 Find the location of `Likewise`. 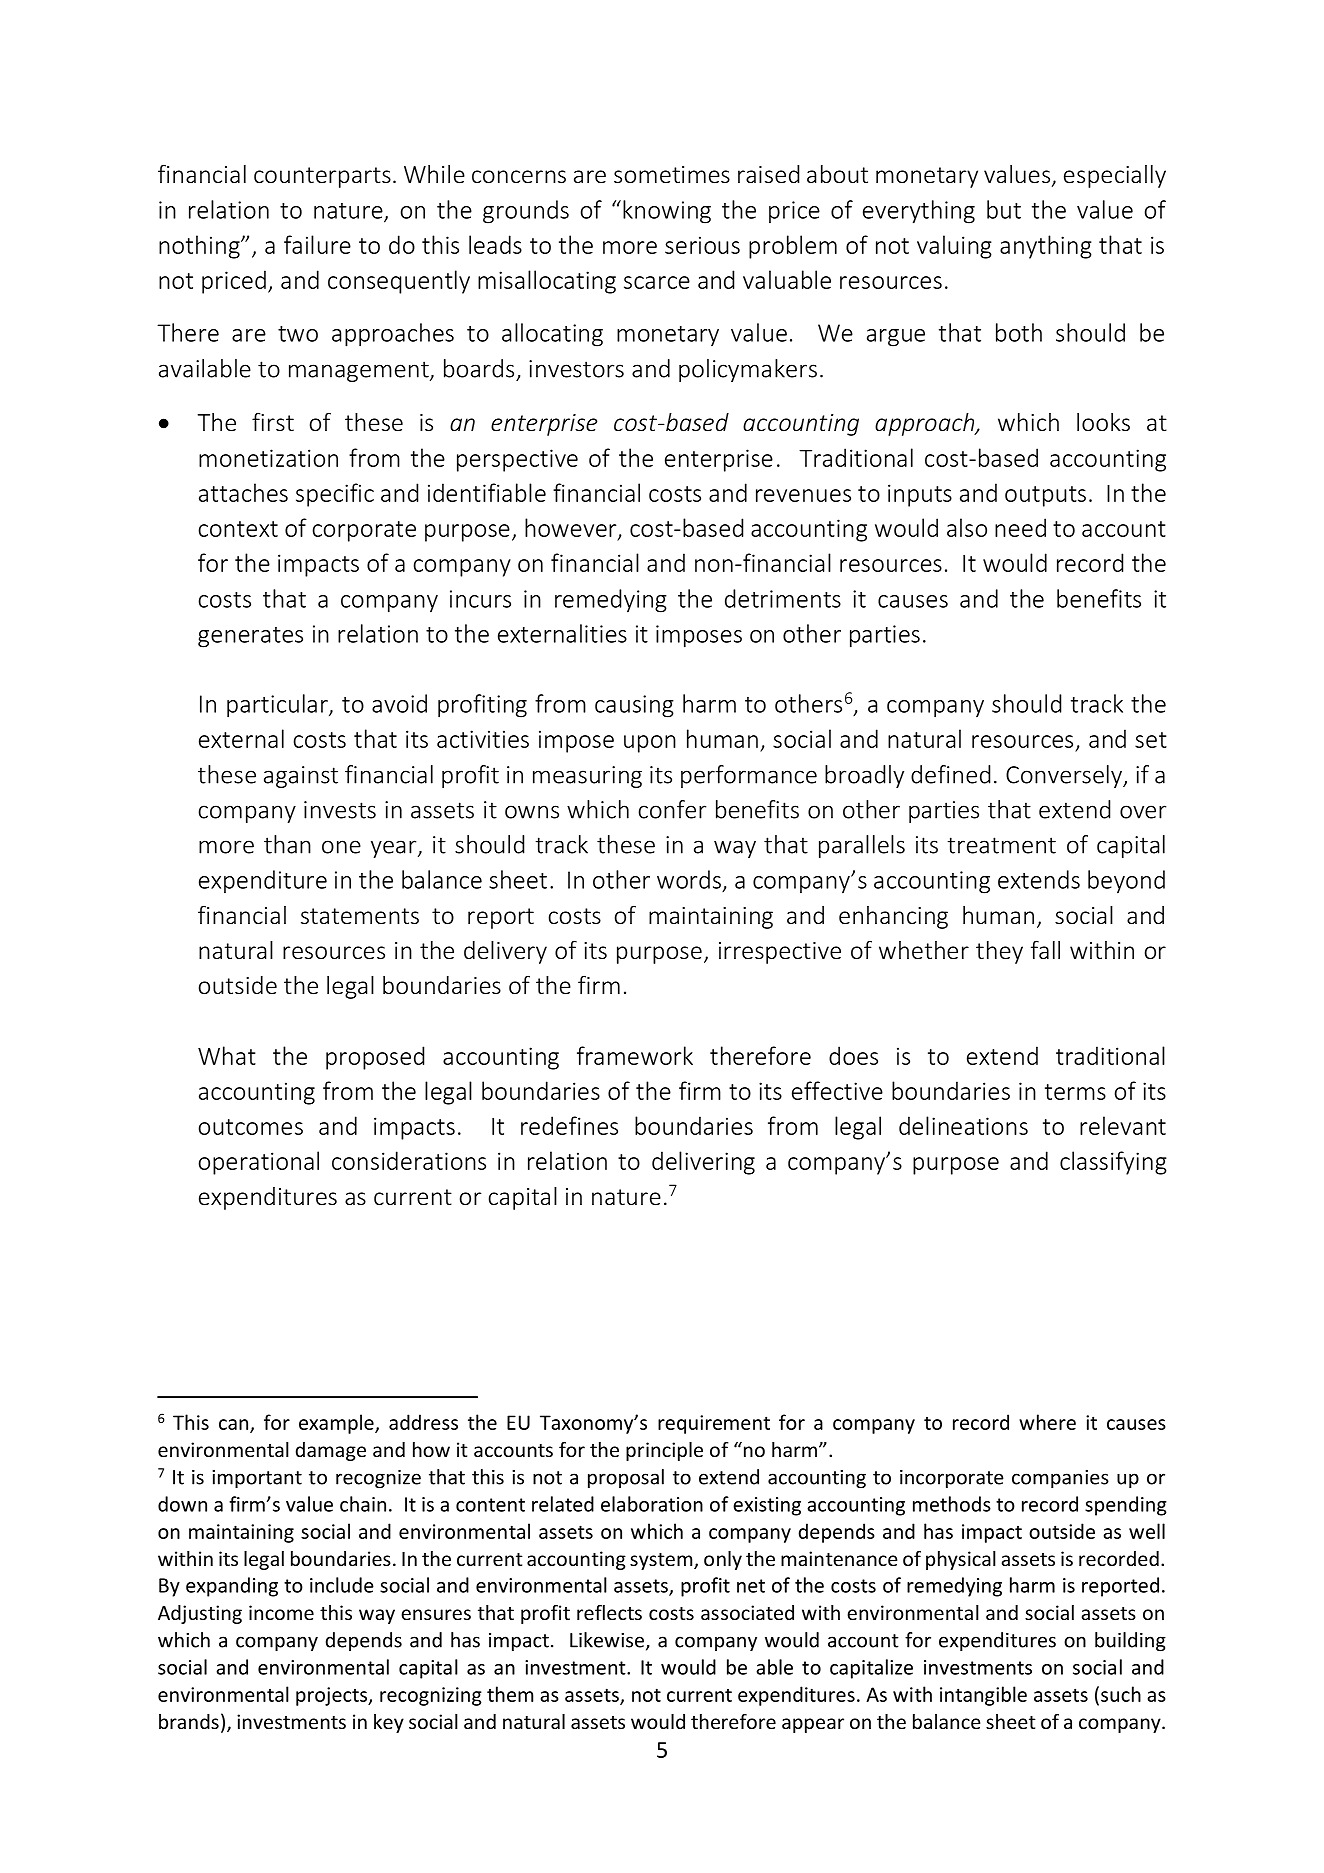

Likewise is located at coordinates (608, 1641).
